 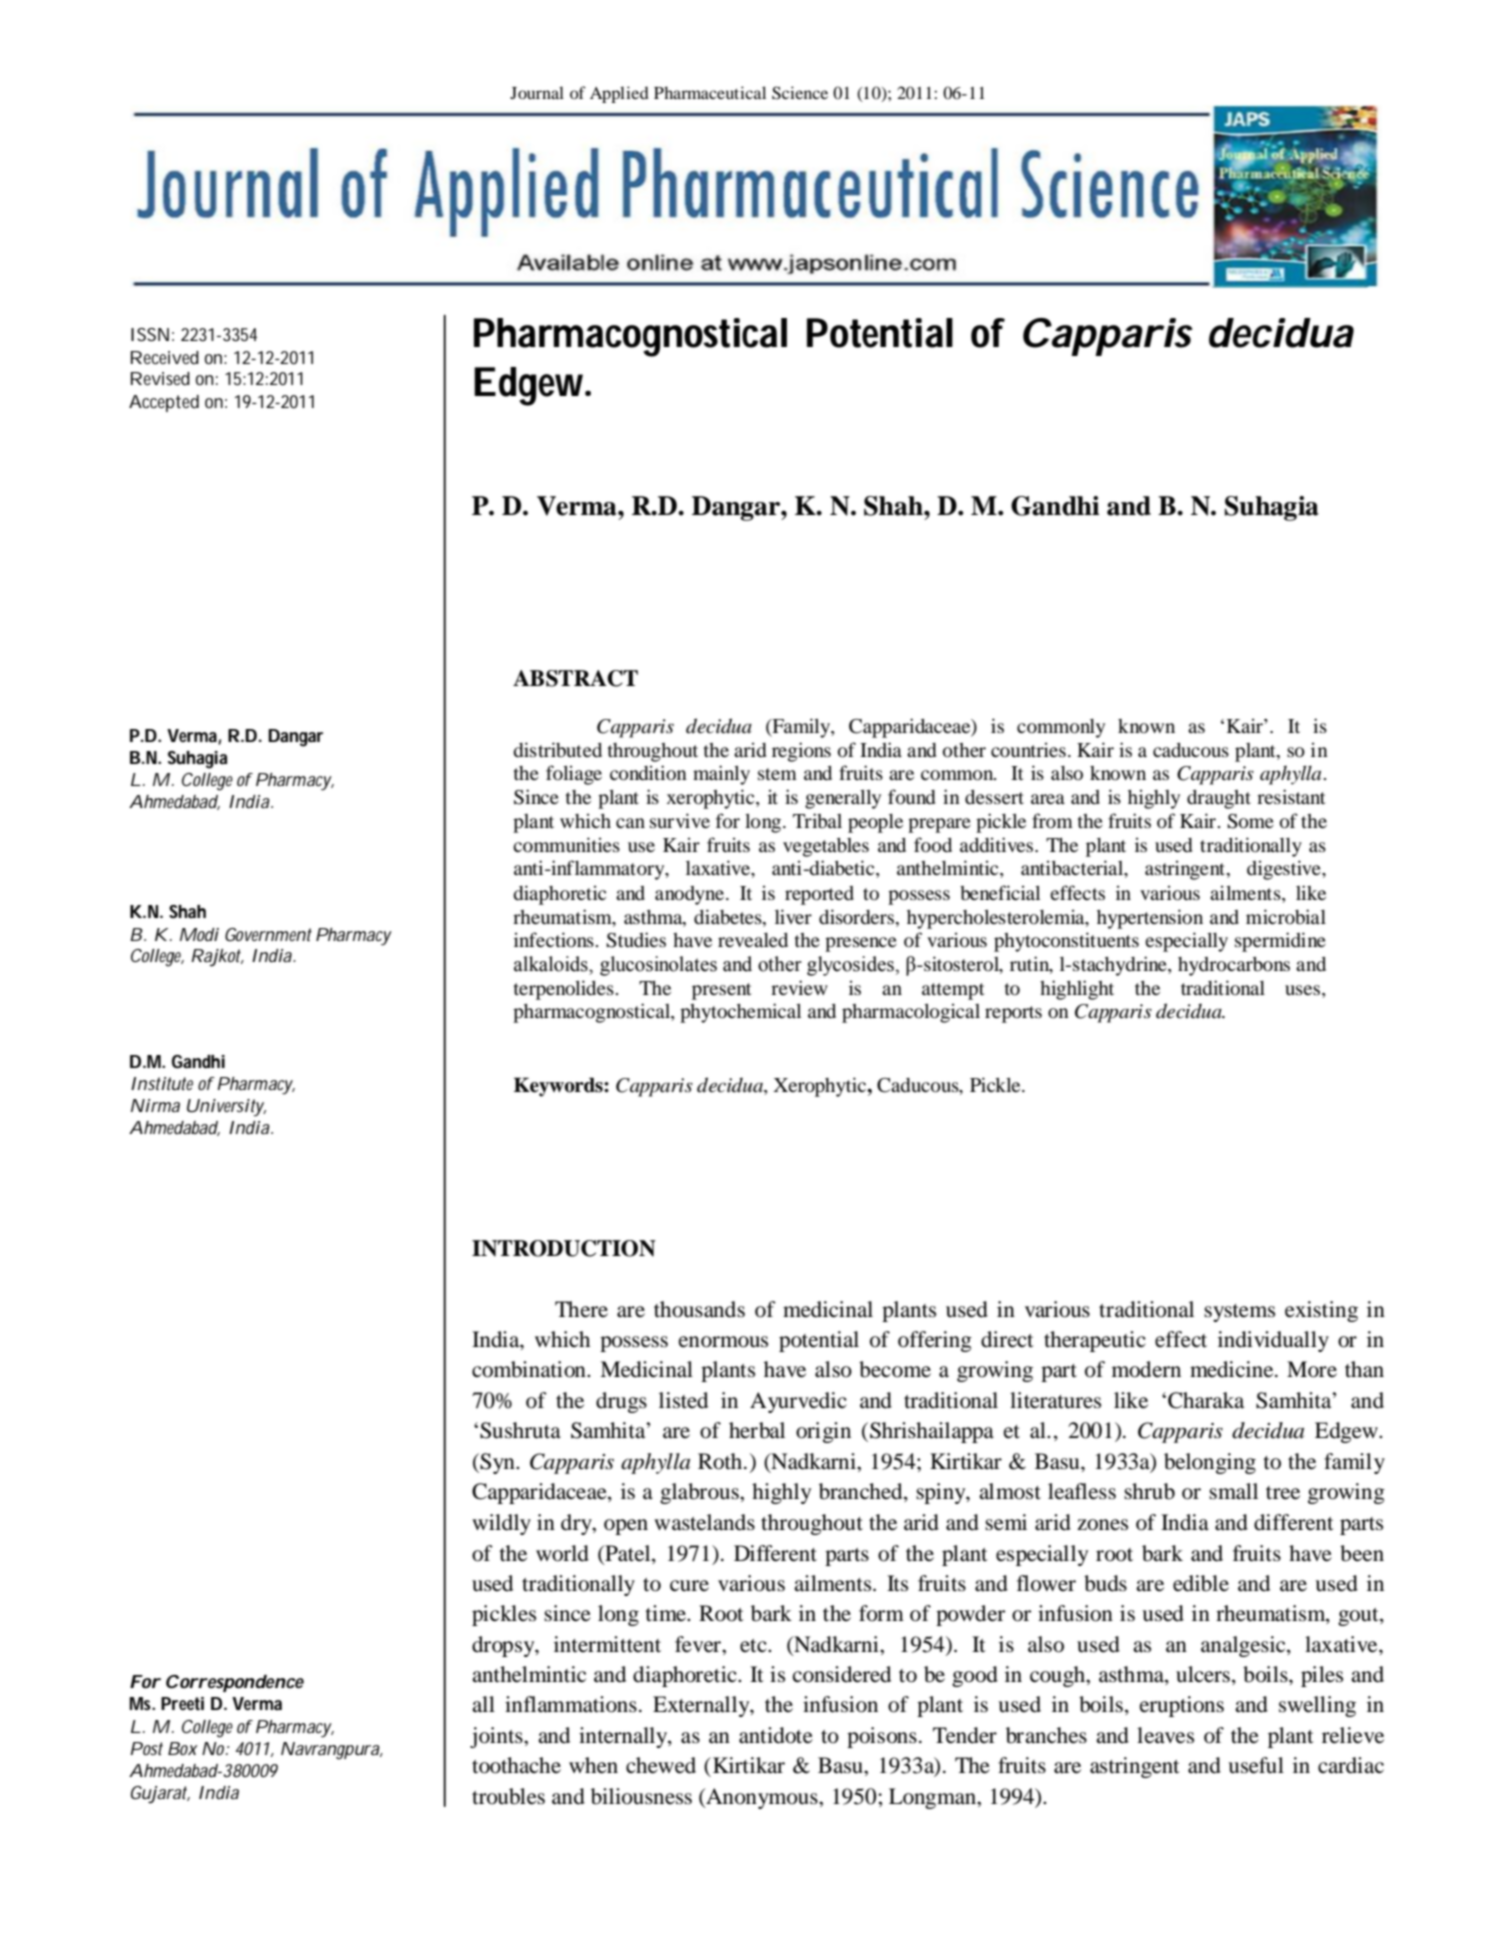 I want to click on chewed, so click(x=661, y=1765).
